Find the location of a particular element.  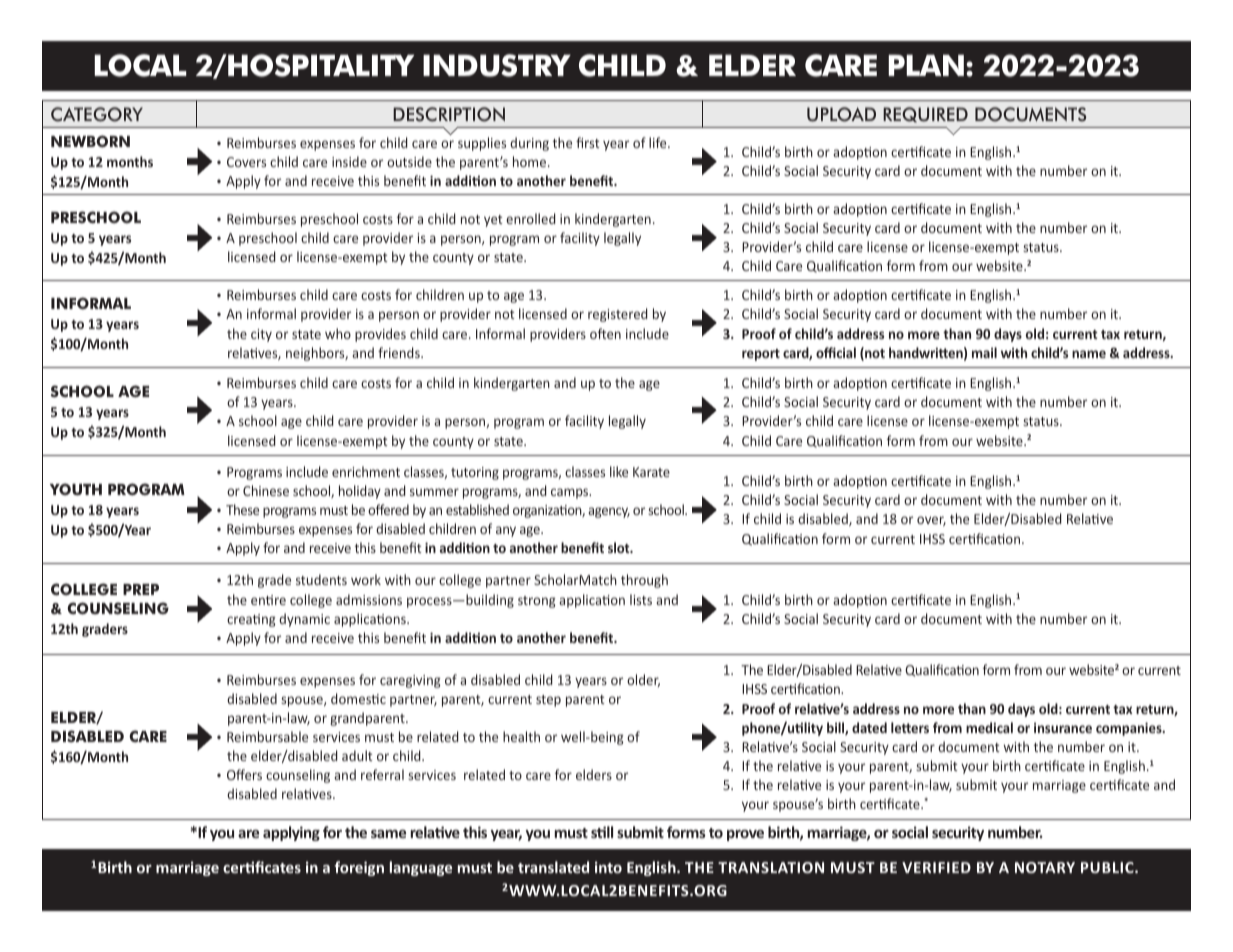

REQUIRED is located at coordinates (925, 115).
